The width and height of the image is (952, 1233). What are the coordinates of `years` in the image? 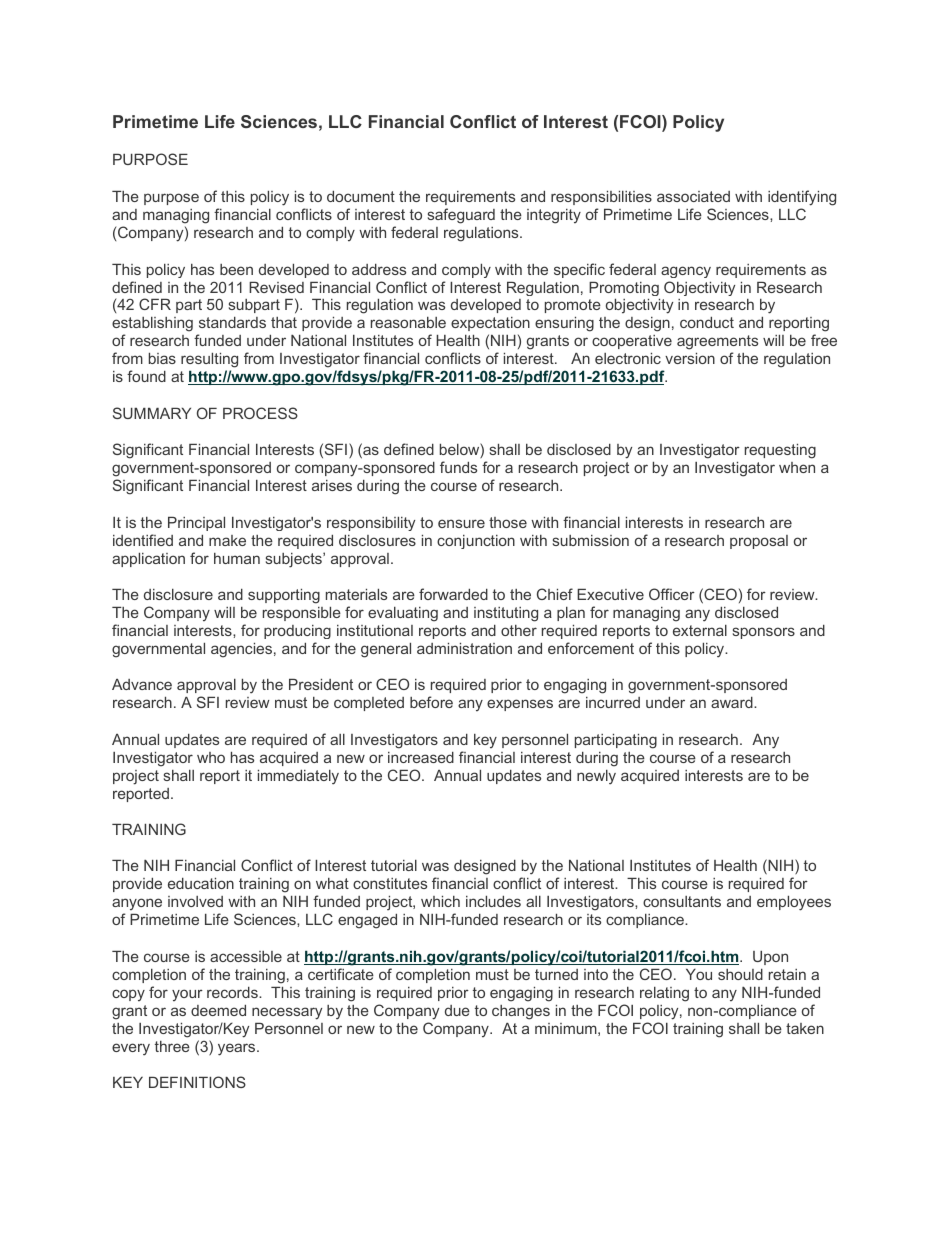 It's located at (238, 1049).
